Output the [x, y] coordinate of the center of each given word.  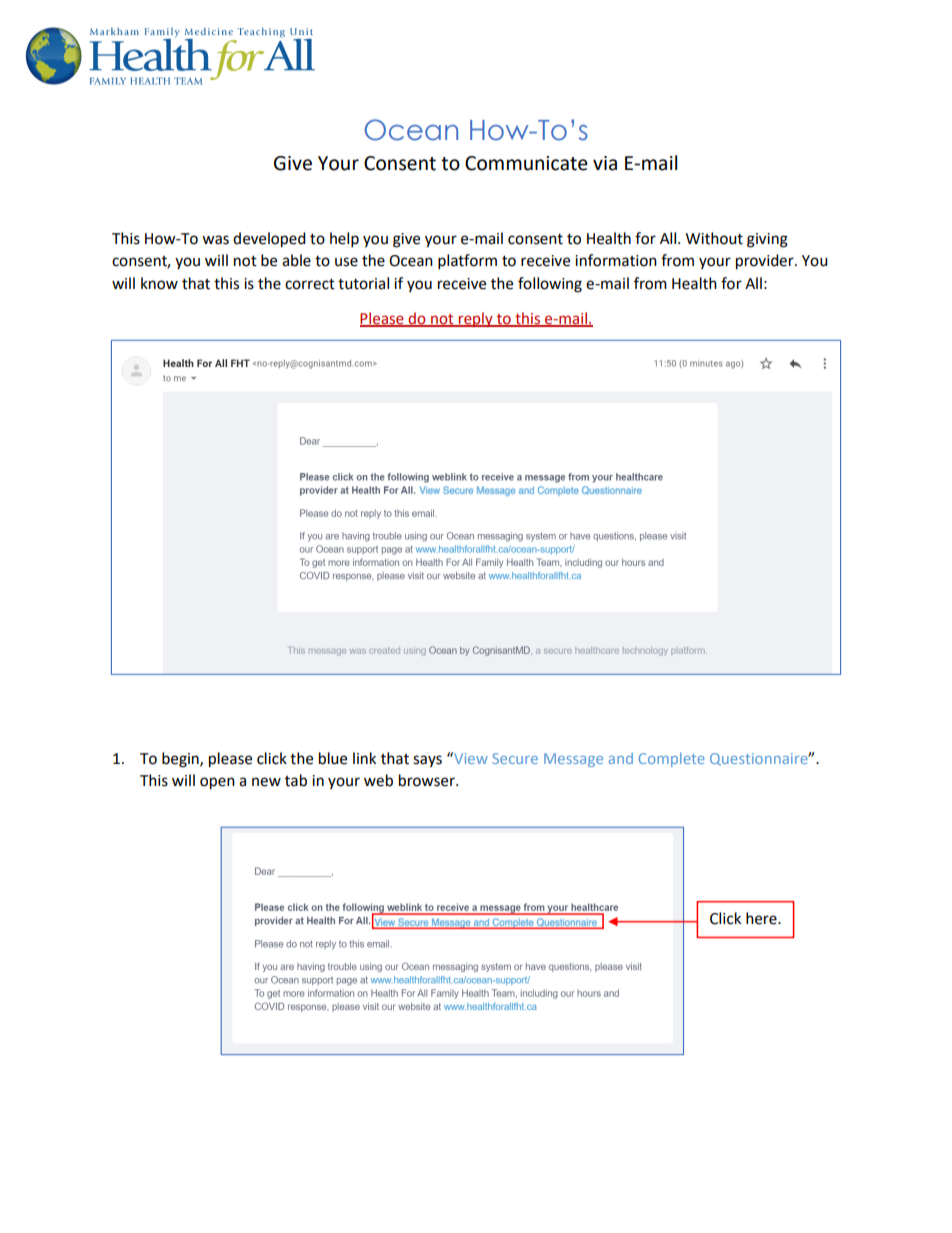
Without [714, 238]
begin [181, 760]
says [427, 761]
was [215, 240]
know [159, 283]
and [621, 758]
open [217, 783]
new [266, 782]
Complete [672, 760]
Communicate [526, 163]
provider [766, 262]
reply [476, 319]
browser [428, 780]
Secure [515, 758]
